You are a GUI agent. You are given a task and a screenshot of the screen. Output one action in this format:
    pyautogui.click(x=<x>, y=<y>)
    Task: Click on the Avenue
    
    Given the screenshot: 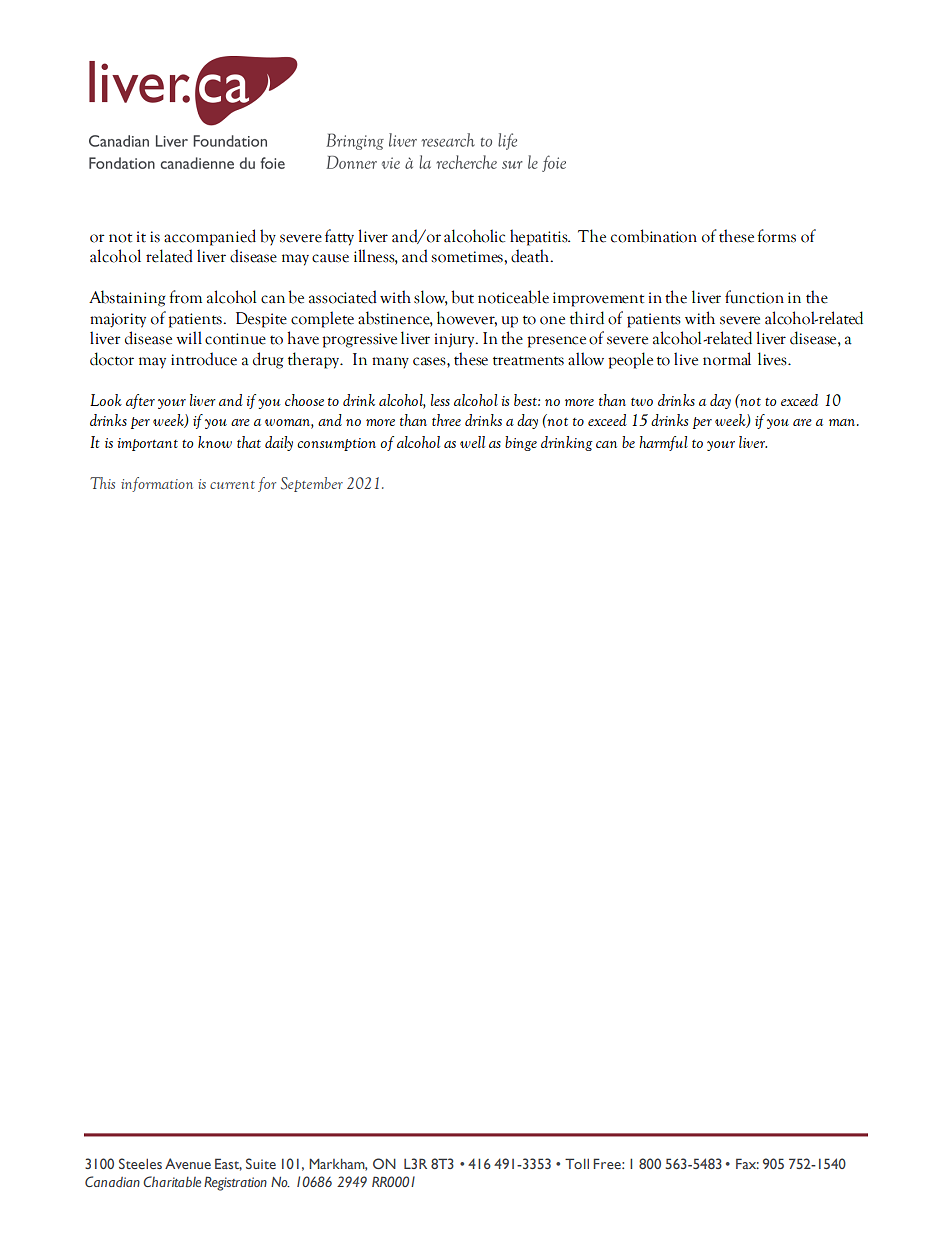 What is the action you would take?
    pyautogui.click(x=188, y=1163)
